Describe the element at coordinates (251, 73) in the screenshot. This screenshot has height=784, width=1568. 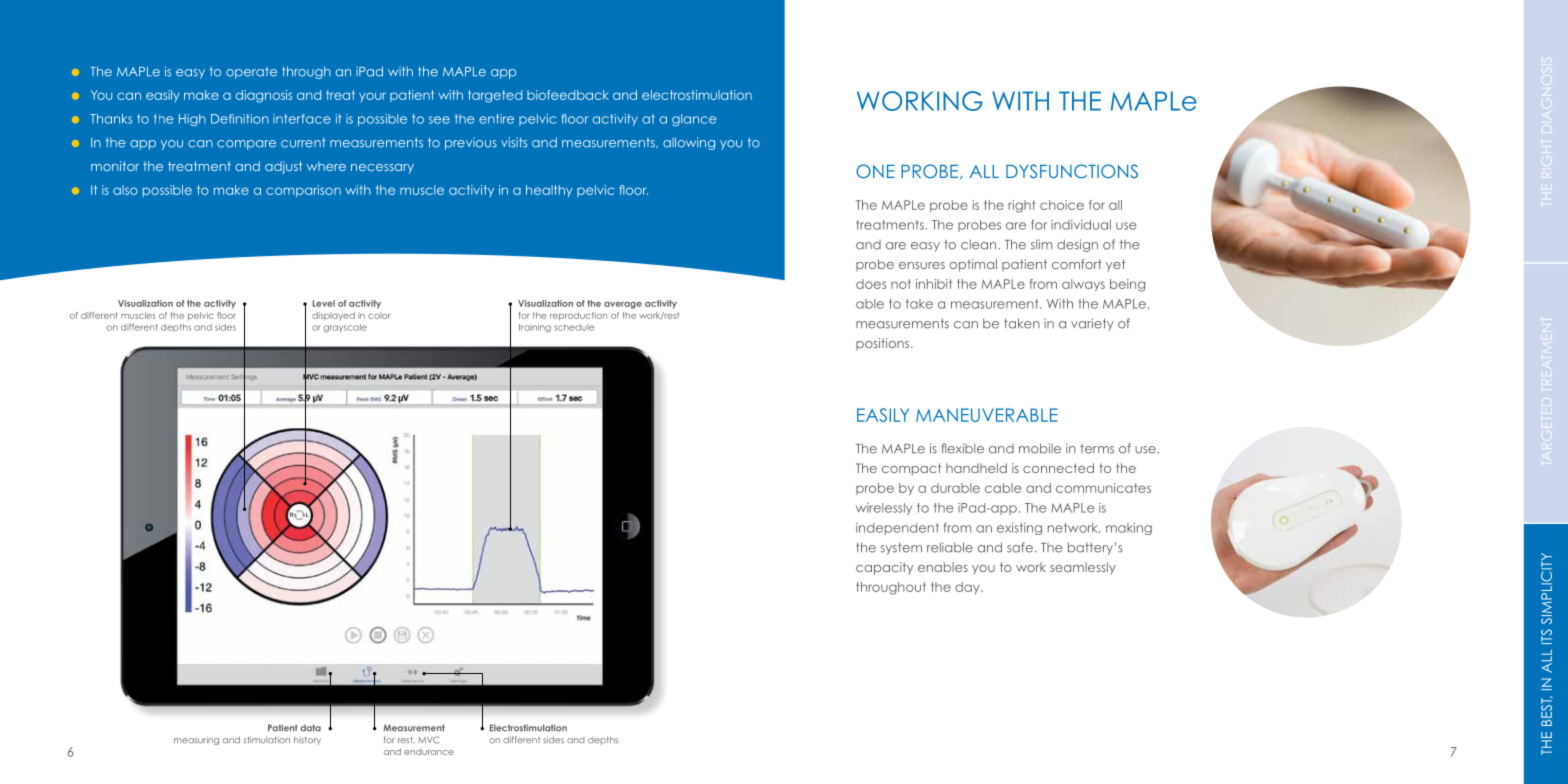
I see `operate` at that location.
